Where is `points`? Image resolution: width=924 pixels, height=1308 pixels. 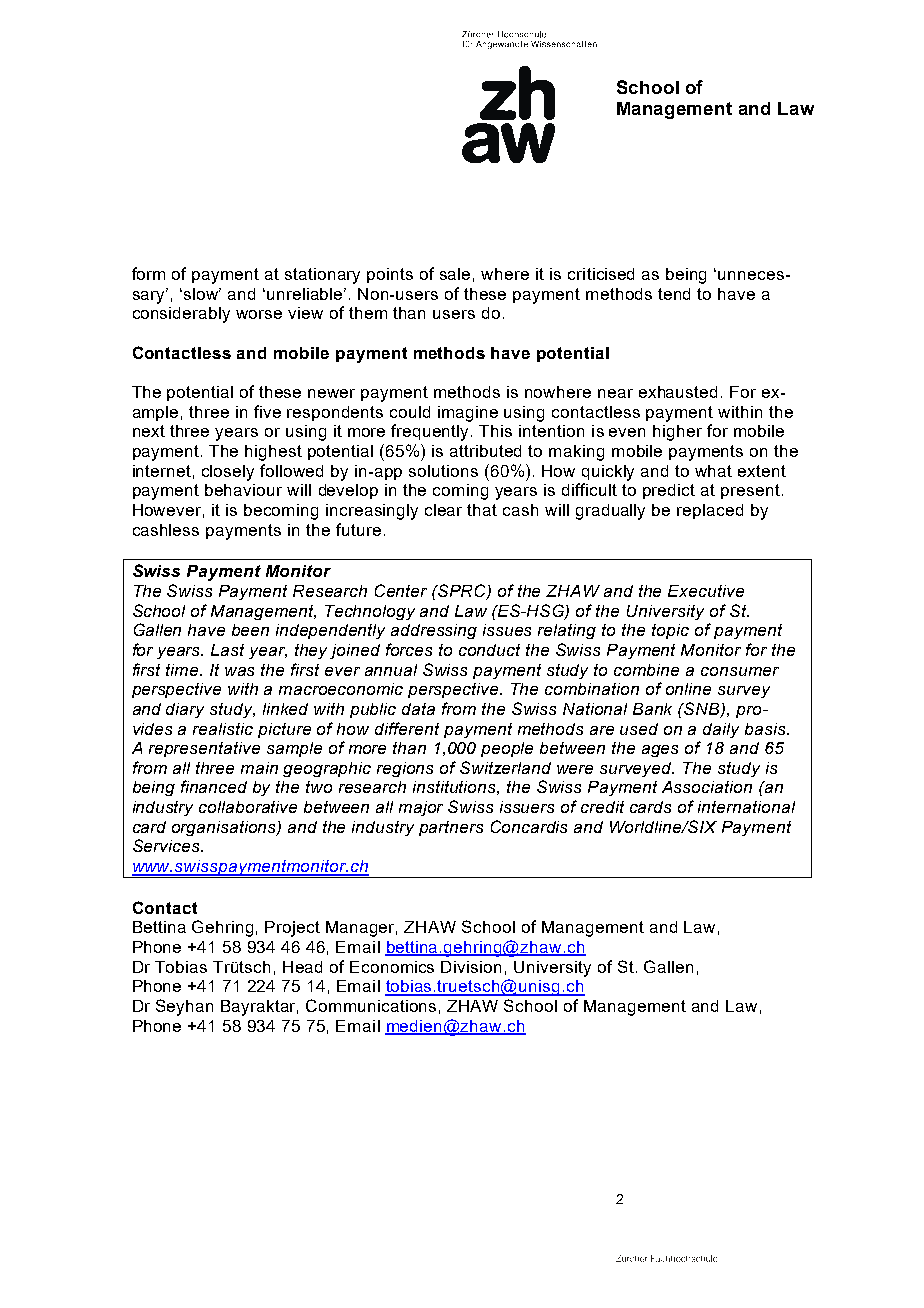 points is located at coordinates (390, 275).
